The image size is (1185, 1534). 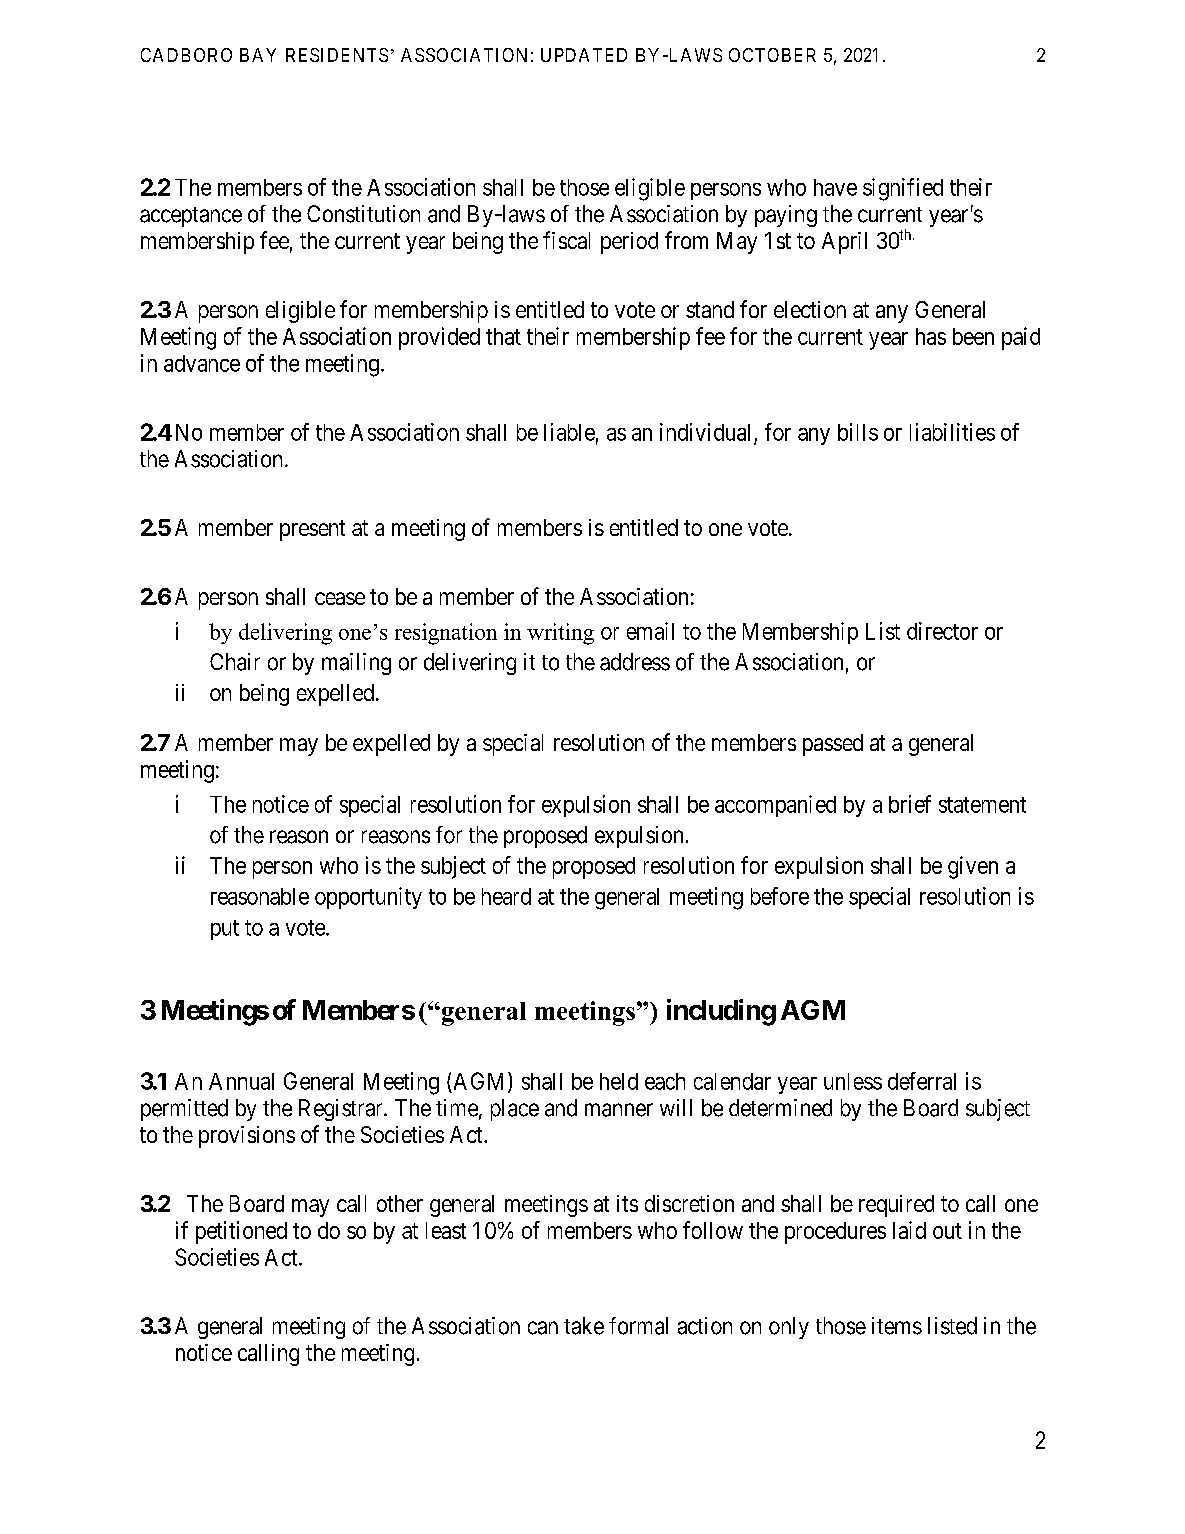 What do you see at coordinates (235, 662) in the screenshot?
I see `Chair` at bounding box center [235, 662].
